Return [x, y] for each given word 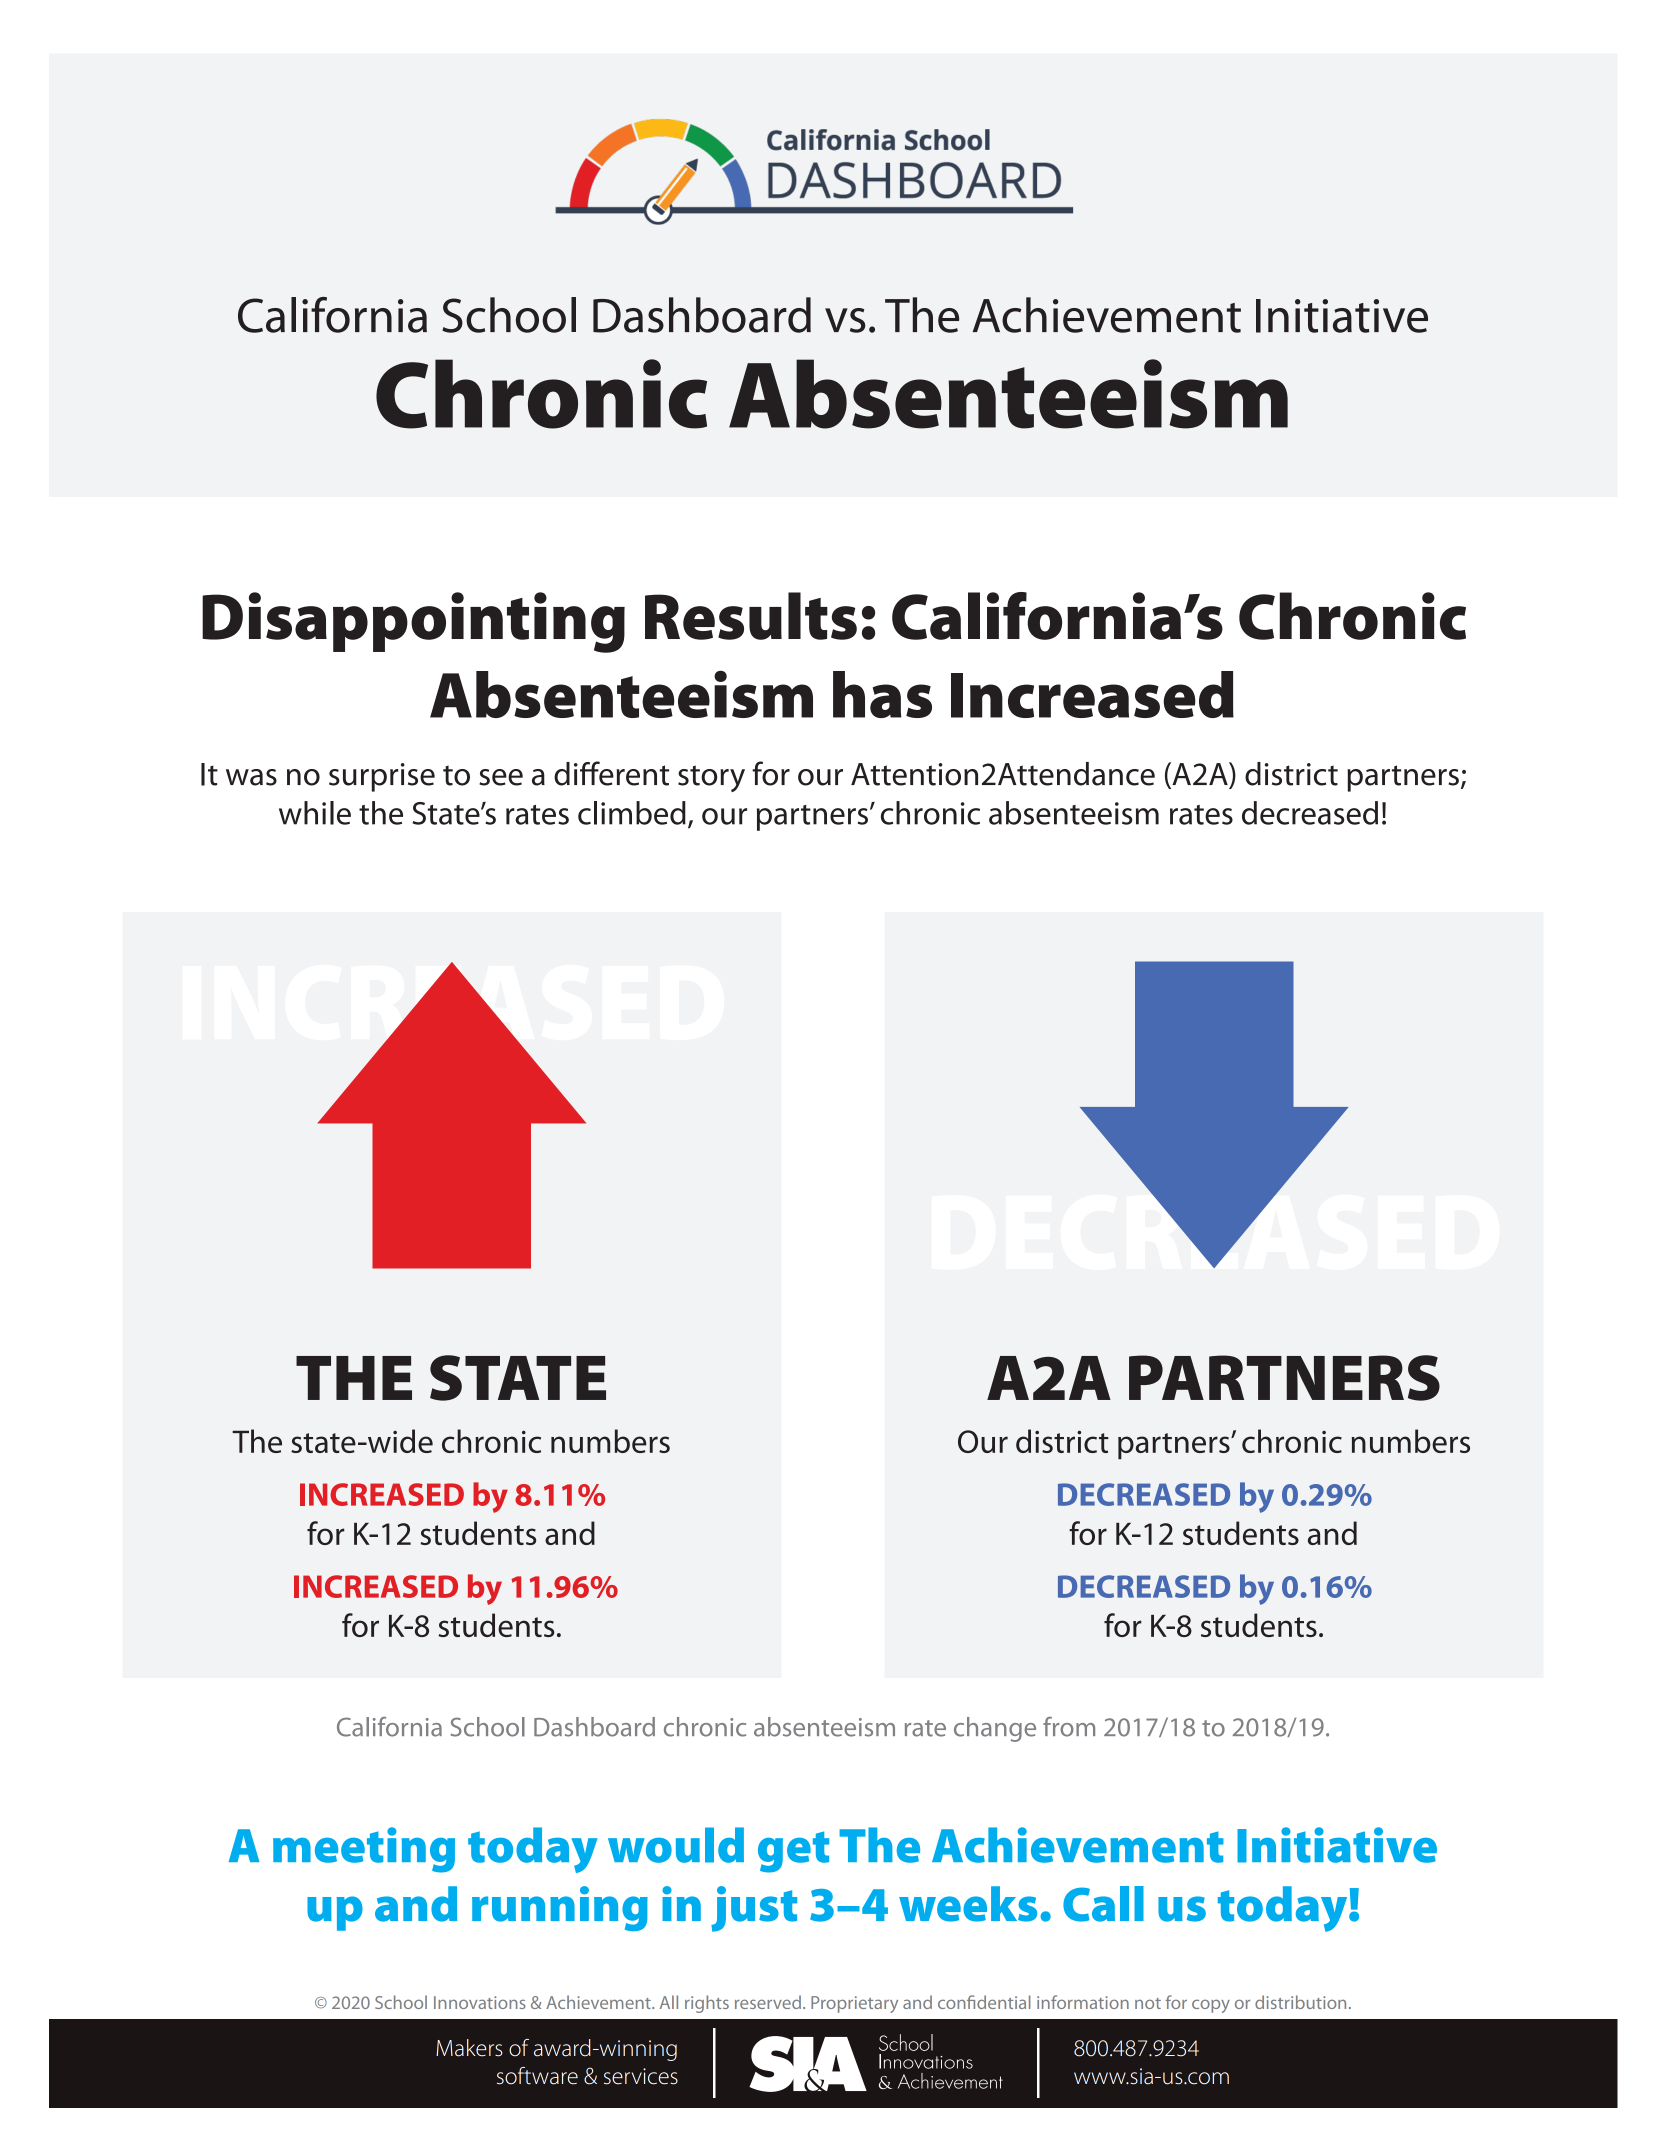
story [711, 778]
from [1069, 1727]
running [560, 1908]
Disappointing [413, 622]
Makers [469, 2048]
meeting [364, 1850]
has [882, 694]
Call [1103, 1904]
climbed [632, 813]
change [995, 1729]
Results [751, 616]
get [793, 1852]
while [315, 813]
